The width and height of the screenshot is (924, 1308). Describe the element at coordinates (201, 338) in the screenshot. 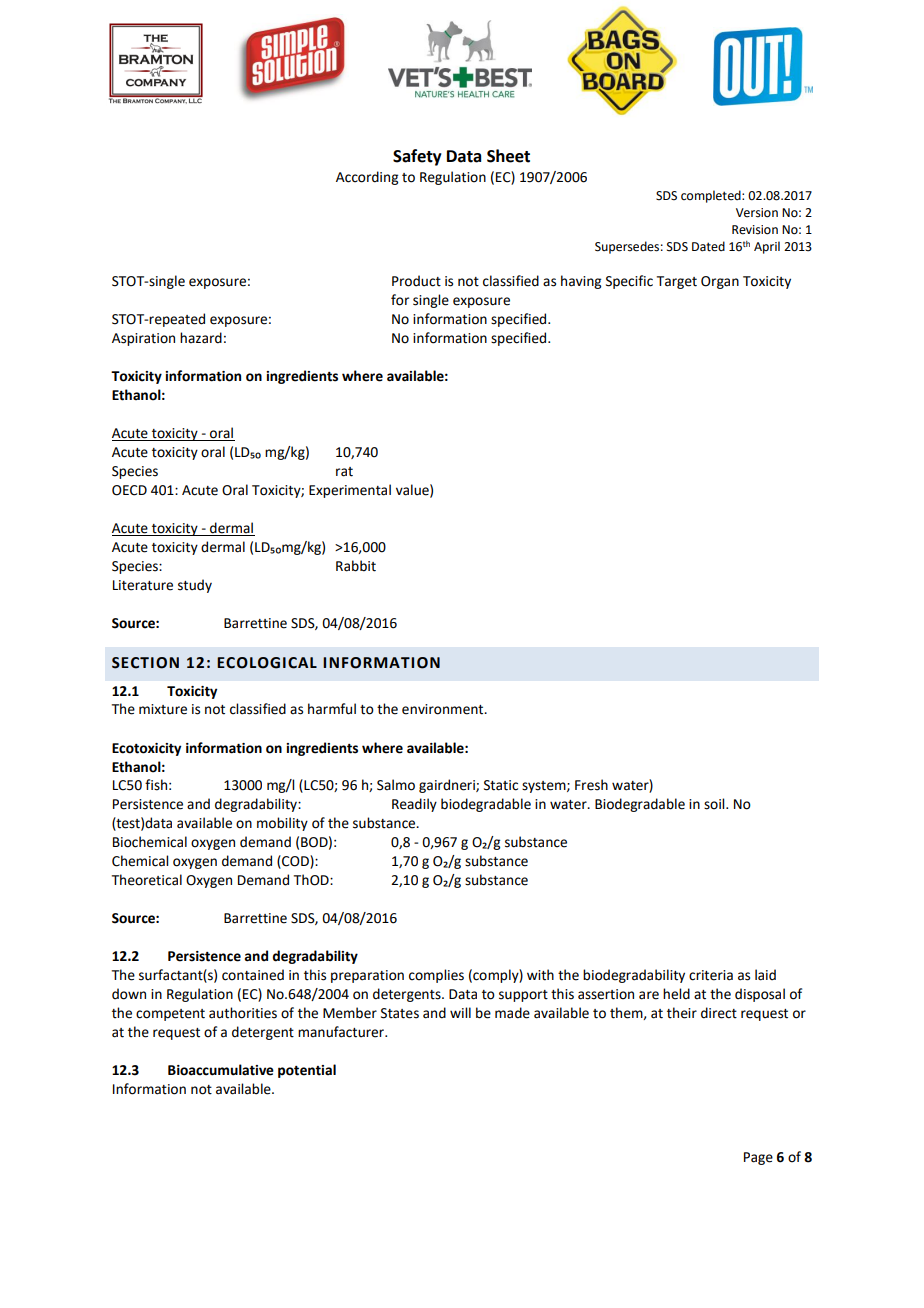

I see `hazard` at that location.
